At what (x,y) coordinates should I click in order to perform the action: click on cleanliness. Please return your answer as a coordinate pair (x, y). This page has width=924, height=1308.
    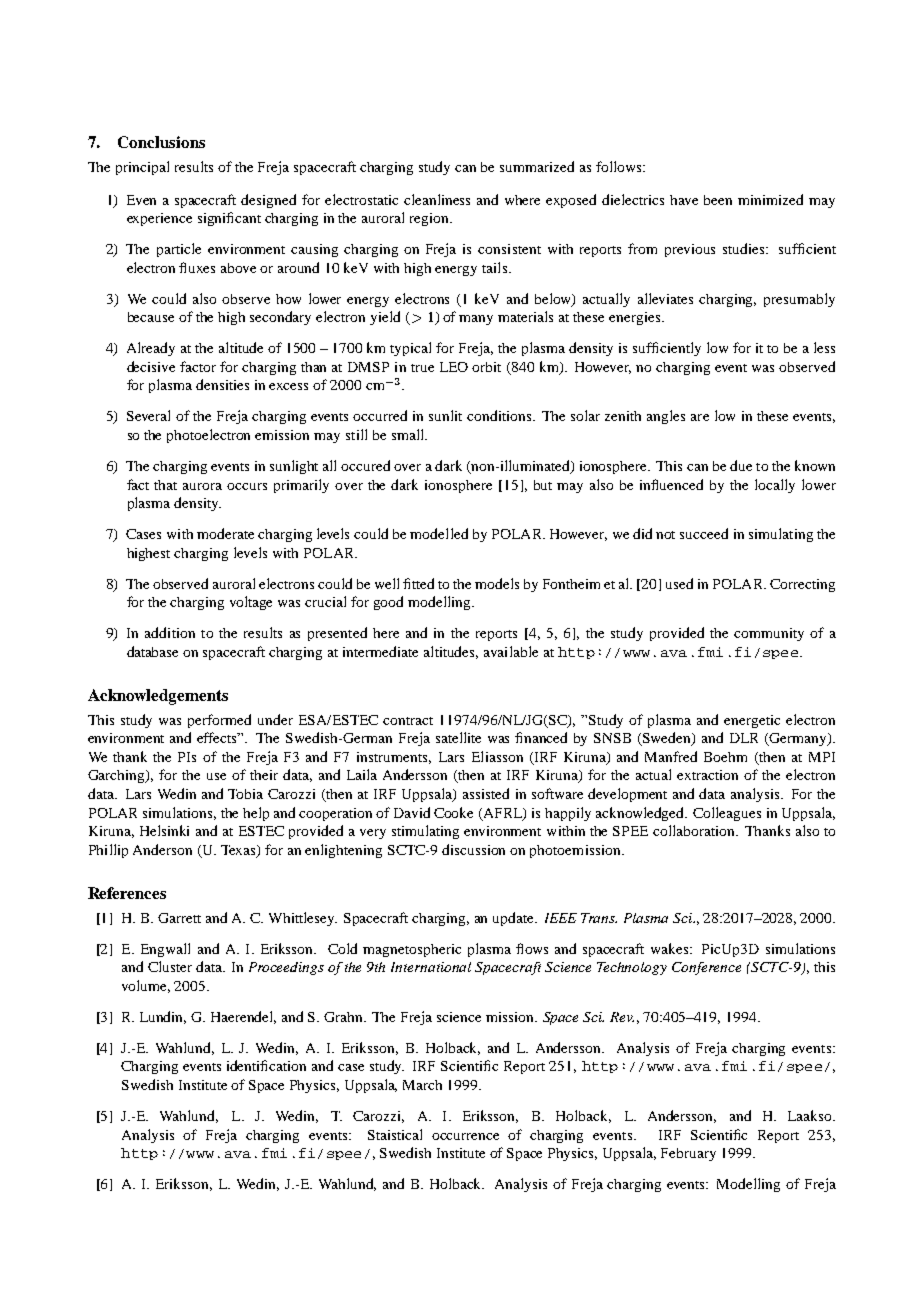
    Looking at the image, I should click on (437, 199).
